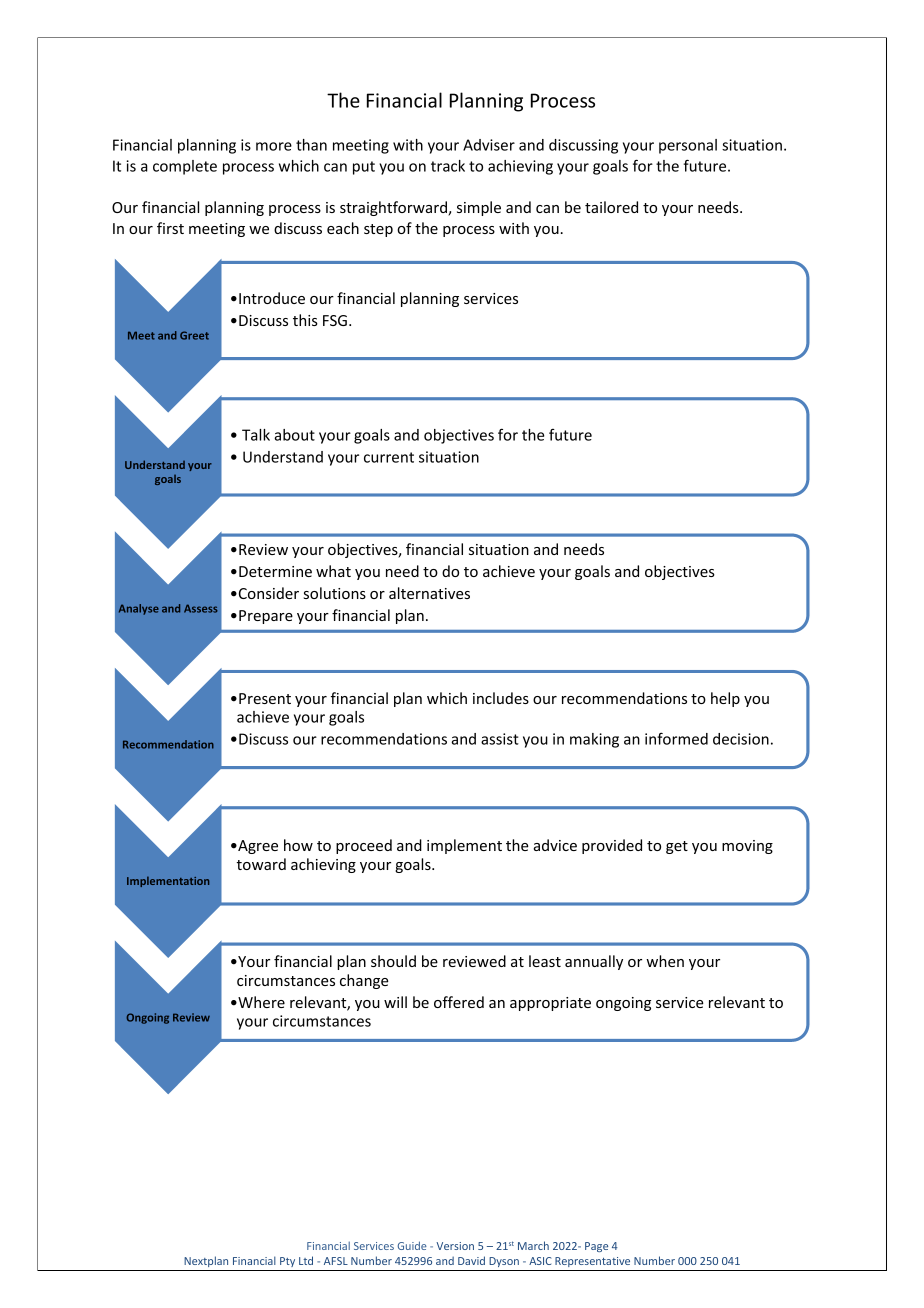  Describe the element at coordinates (185, 167) in the screenshot. I see `complete` at that location.
